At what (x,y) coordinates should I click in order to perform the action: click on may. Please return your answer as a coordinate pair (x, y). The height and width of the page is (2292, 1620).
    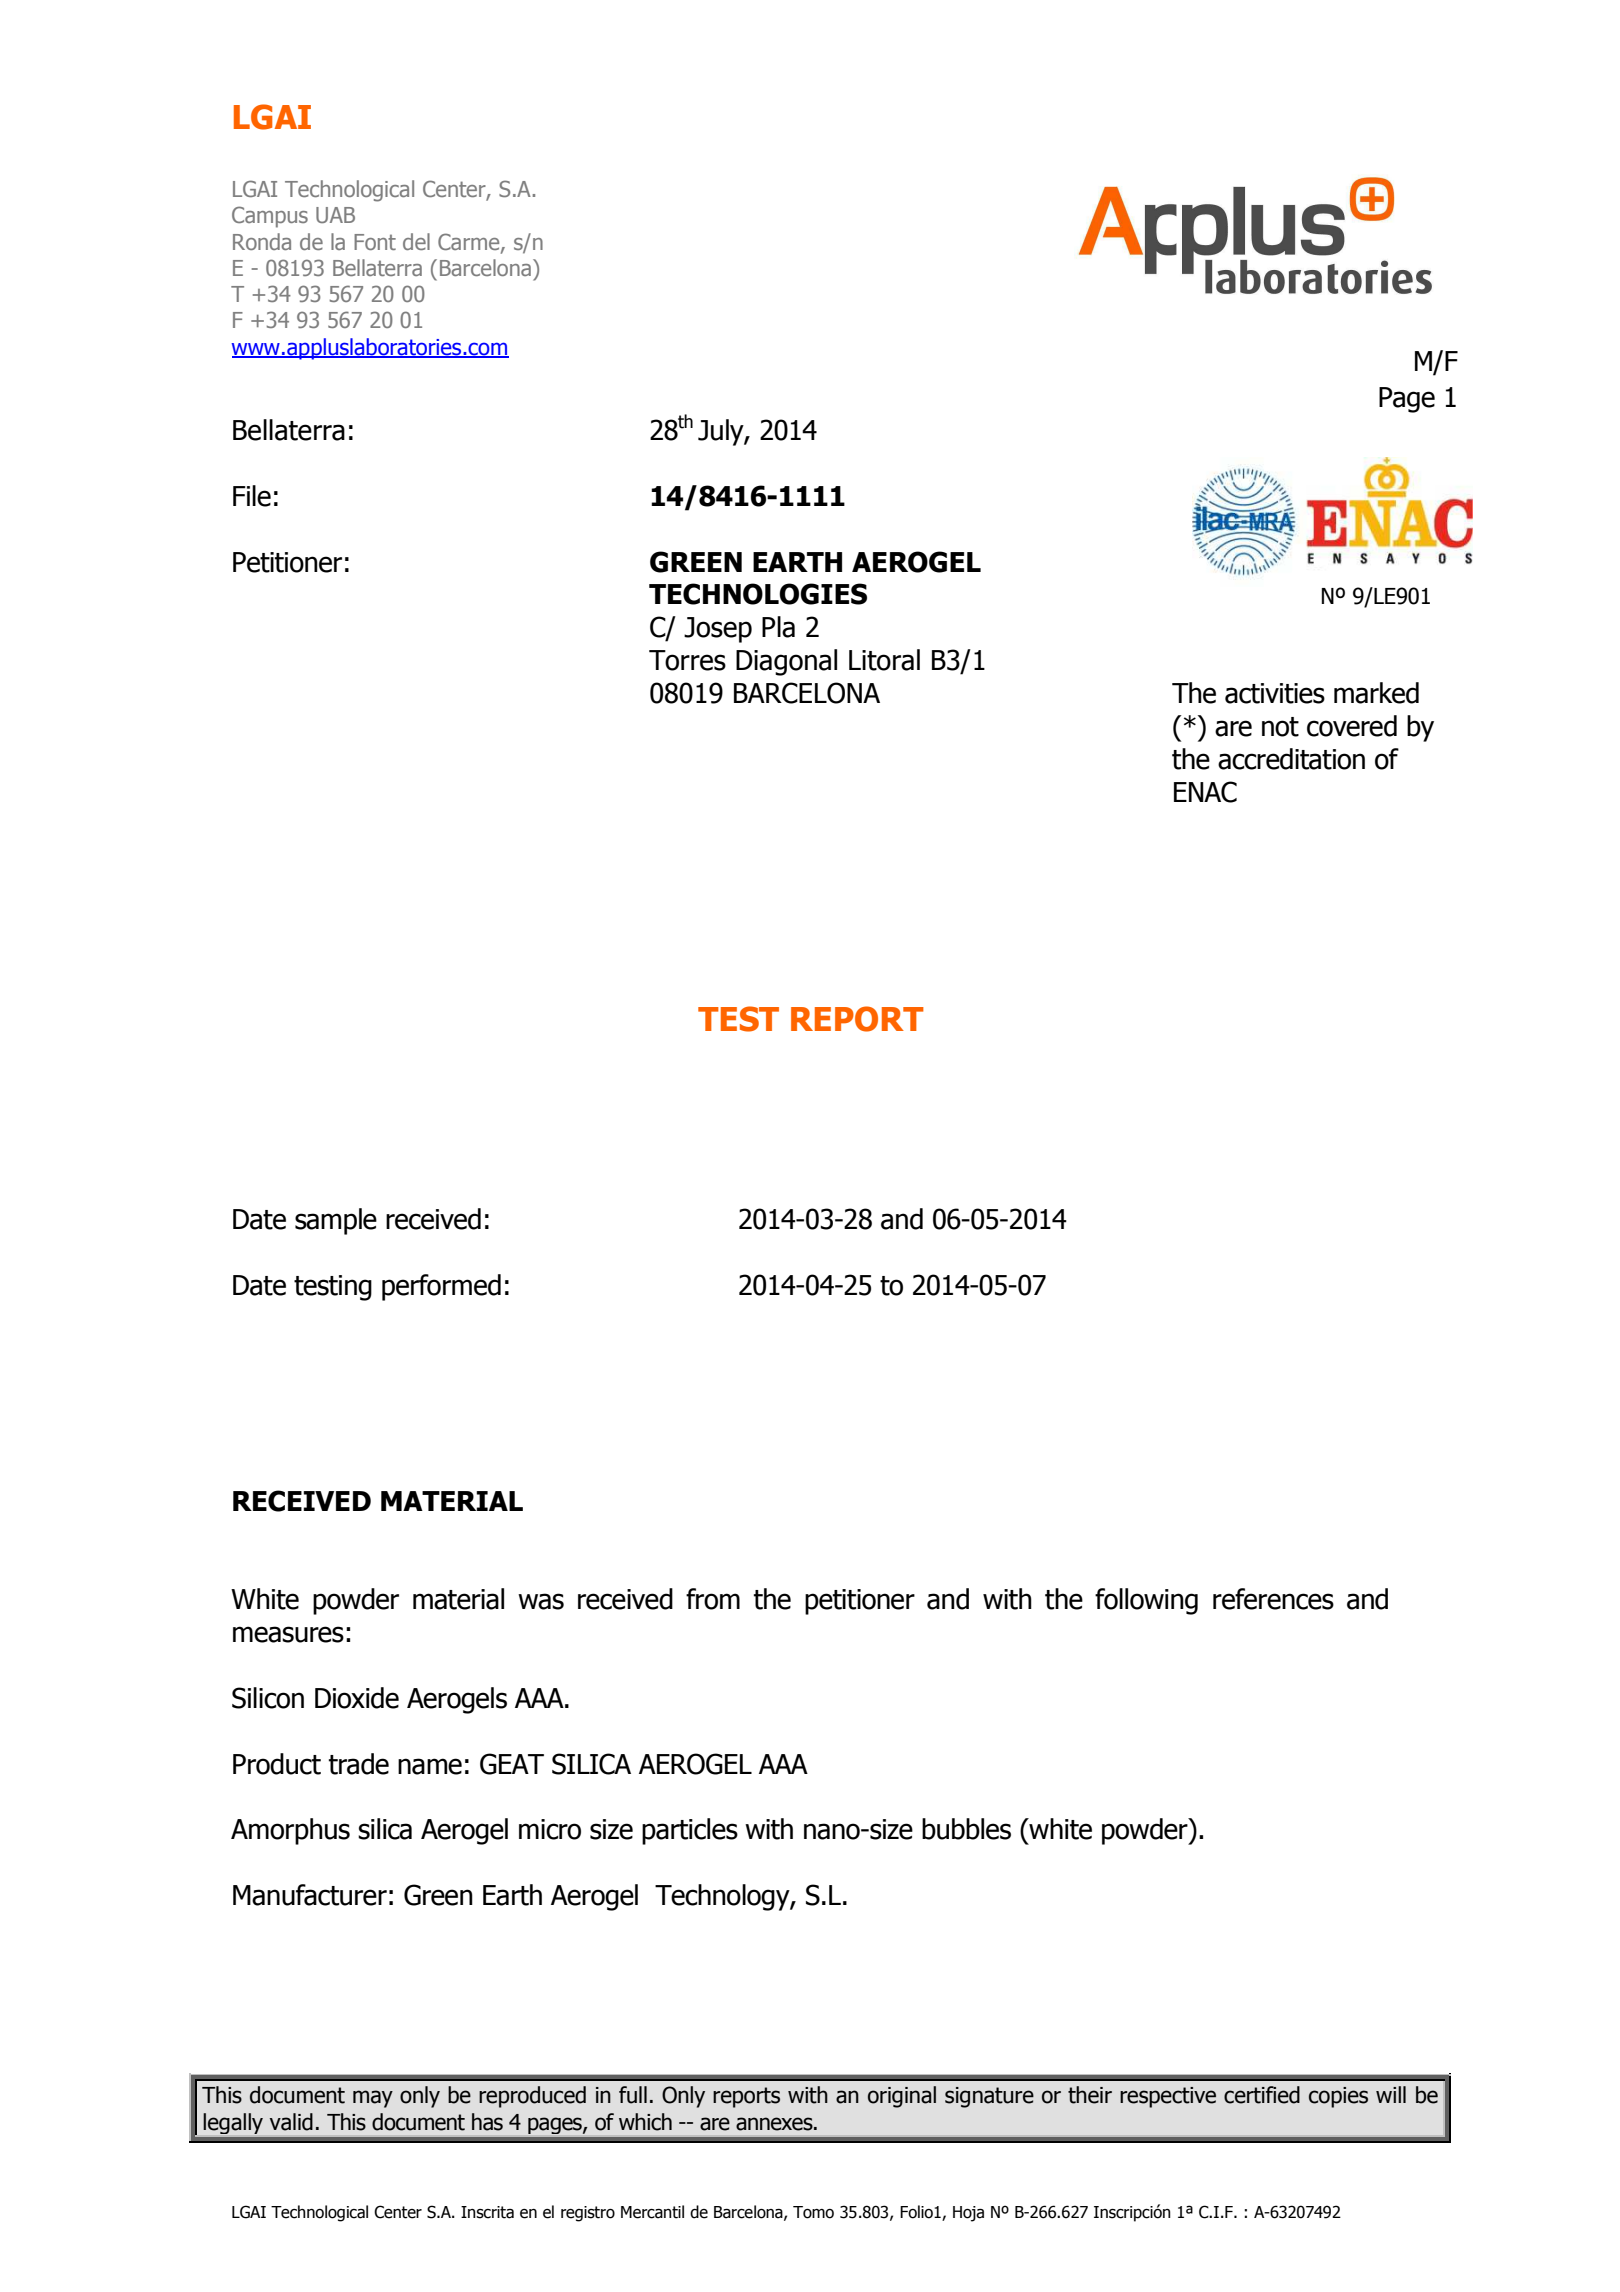
    Looking at the image, I should click on (373, 2099).
